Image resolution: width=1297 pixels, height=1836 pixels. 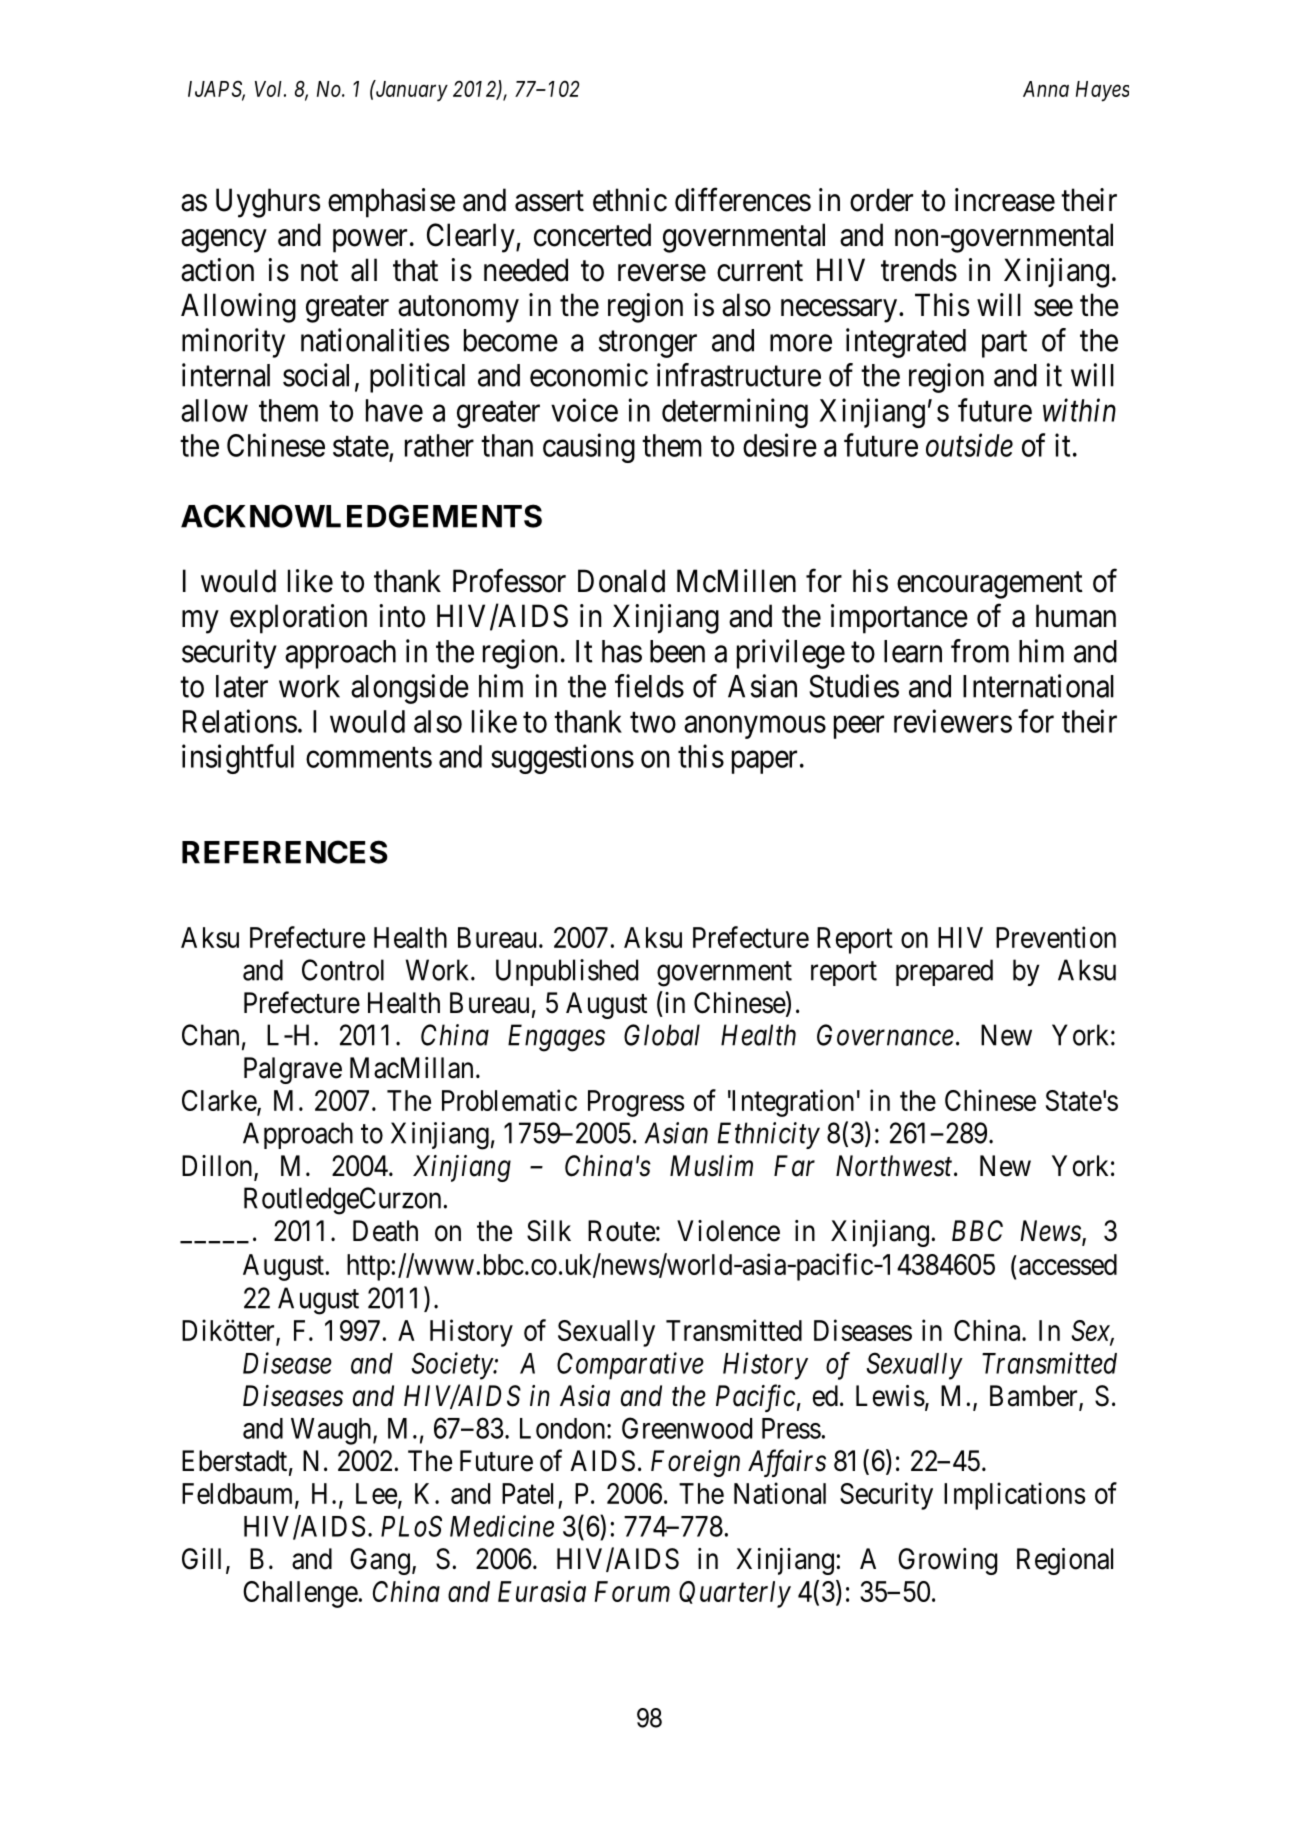 I want to click on Challenge, so click(x=300, y=1594).
